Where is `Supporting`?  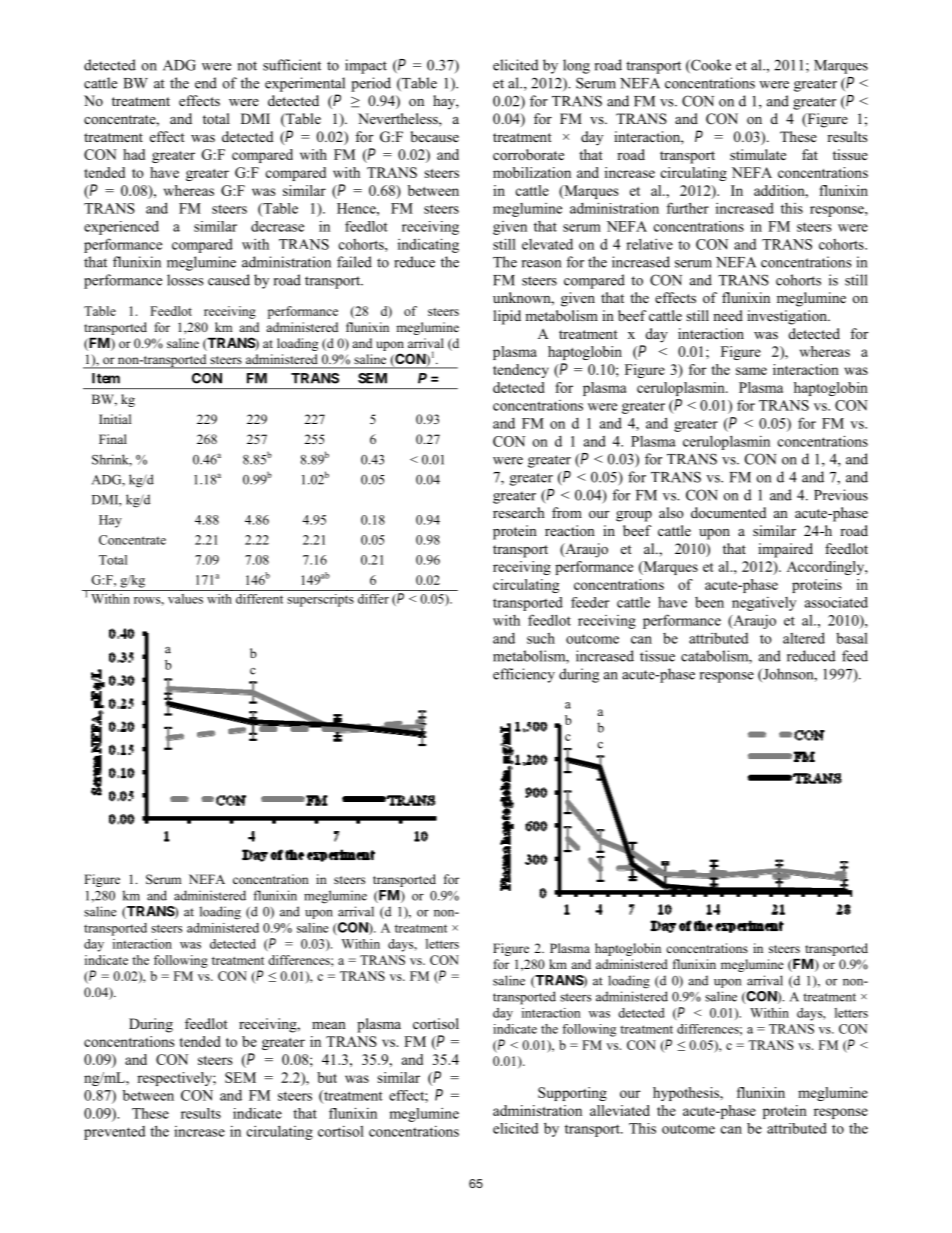
Supporting is located at coordinates (572, 1094).
